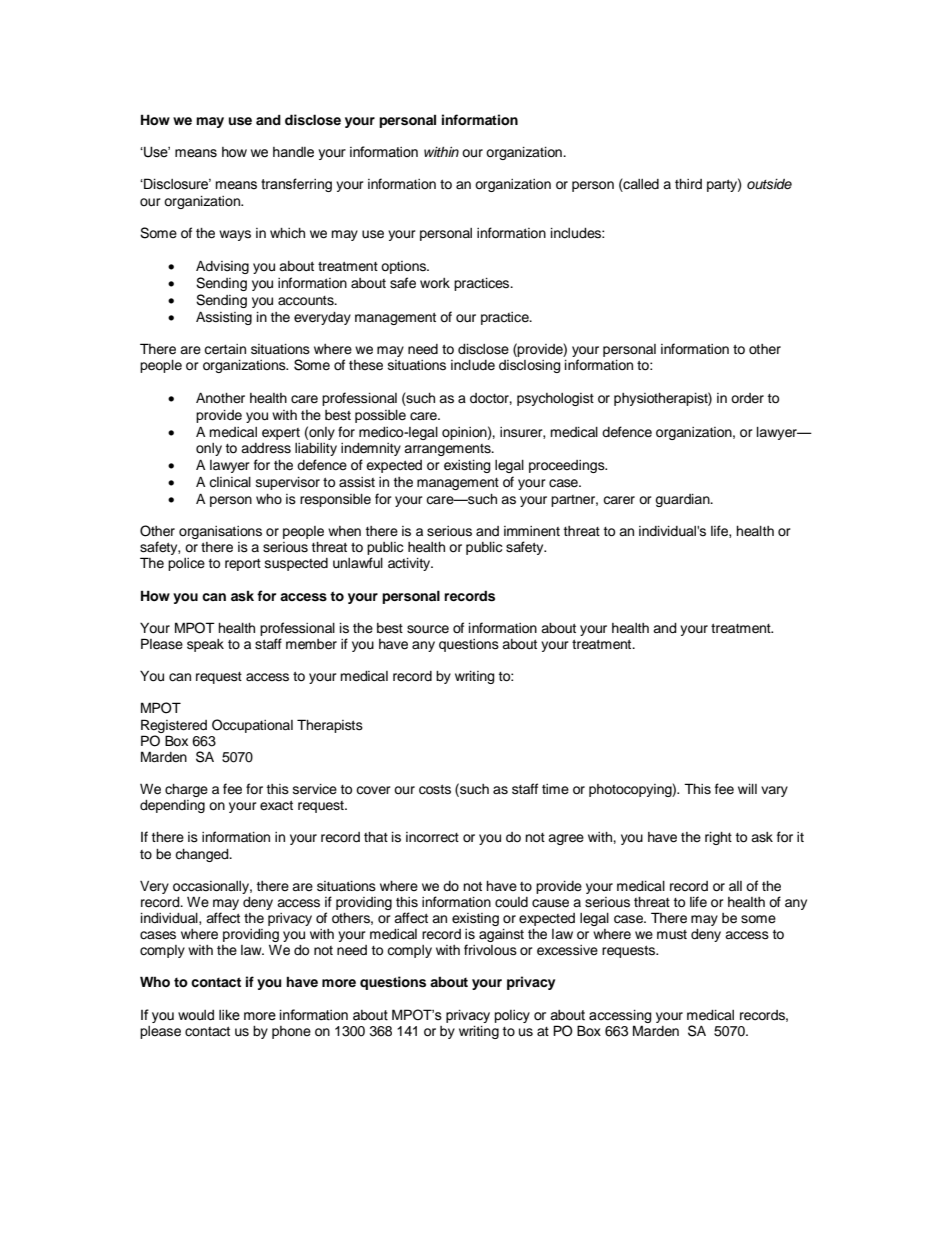 The image size is (952, 1233). I want to click on options, so click(405, 267).
